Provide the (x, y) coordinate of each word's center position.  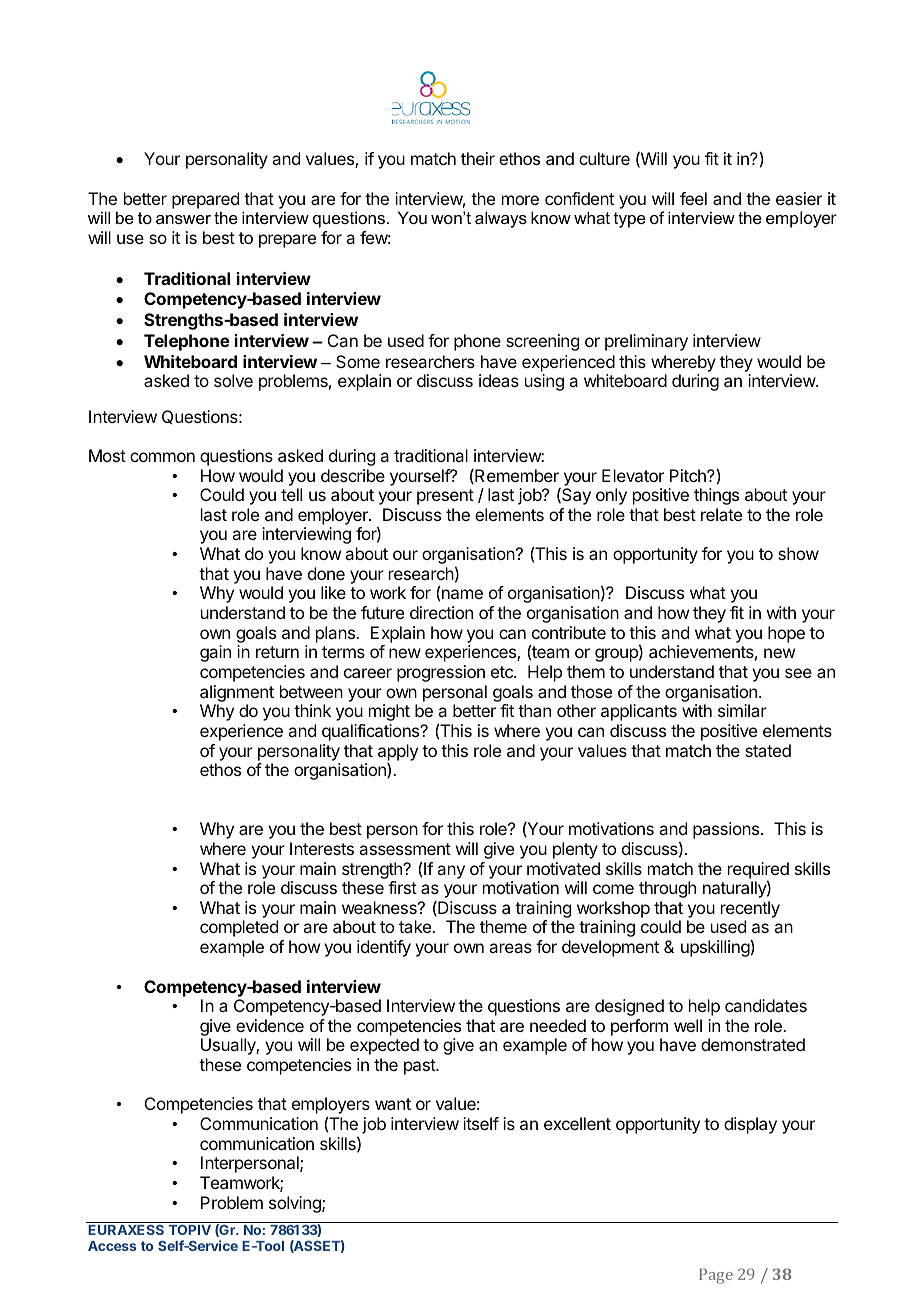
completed (239, 928)
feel (693, 198)
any (451, 872)
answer (183, 219)
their (478, 158)
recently (750, 909)
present (445, 497)
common (162, 457)
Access (112, 1246)
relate (721, 514)
